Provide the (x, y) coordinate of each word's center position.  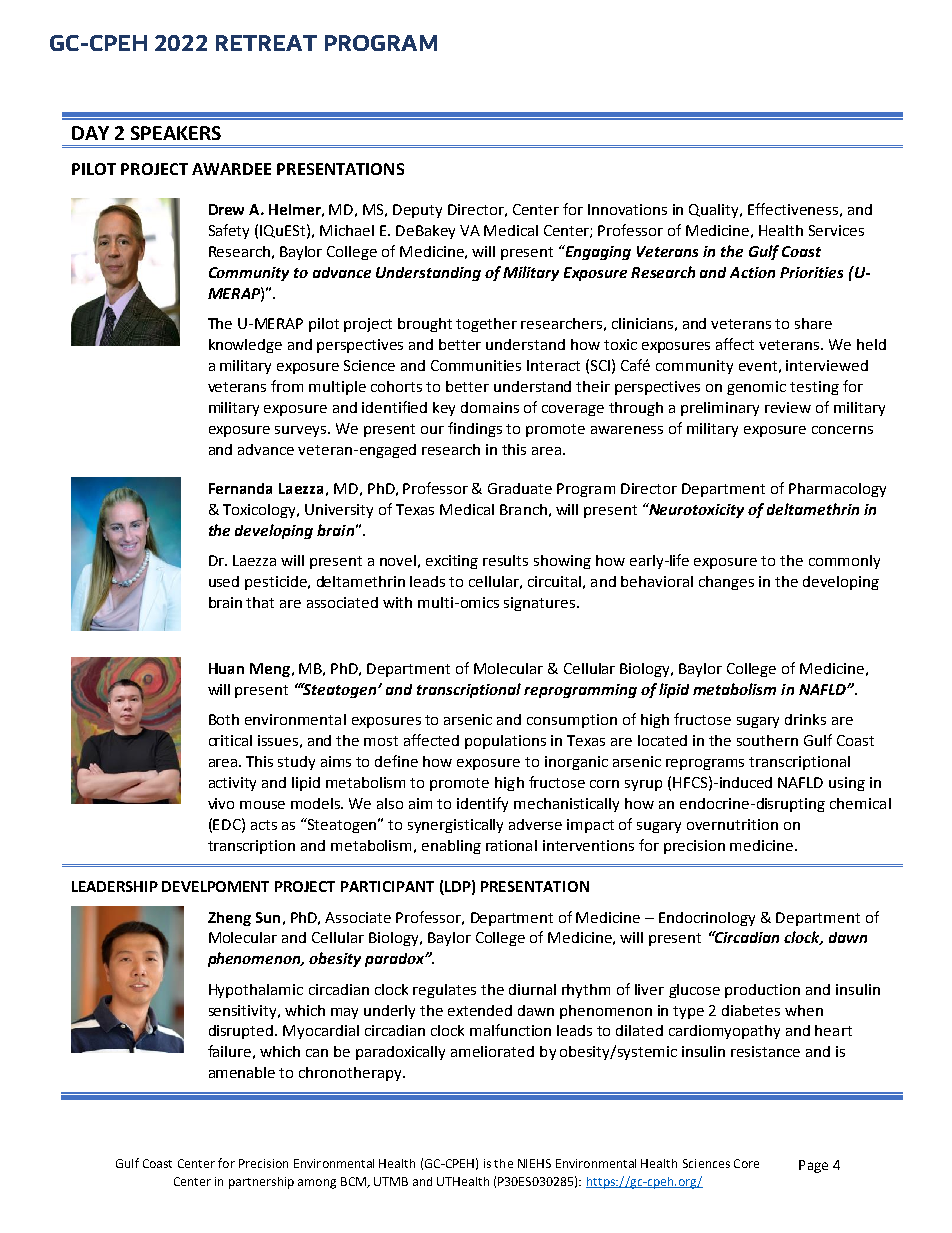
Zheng (229, 919)
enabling (451, 847)
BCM (354, 1182)
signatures (541, 604)
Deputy (417, 211)
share (813, 323)
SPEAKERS (176, 133)
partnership (261, 1183)
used (224, 581)
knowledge (245, 346)
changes (726, 583)
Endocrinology (707, 919)
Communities (476, 365)
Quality (715, 211)
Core (746, 1163)
